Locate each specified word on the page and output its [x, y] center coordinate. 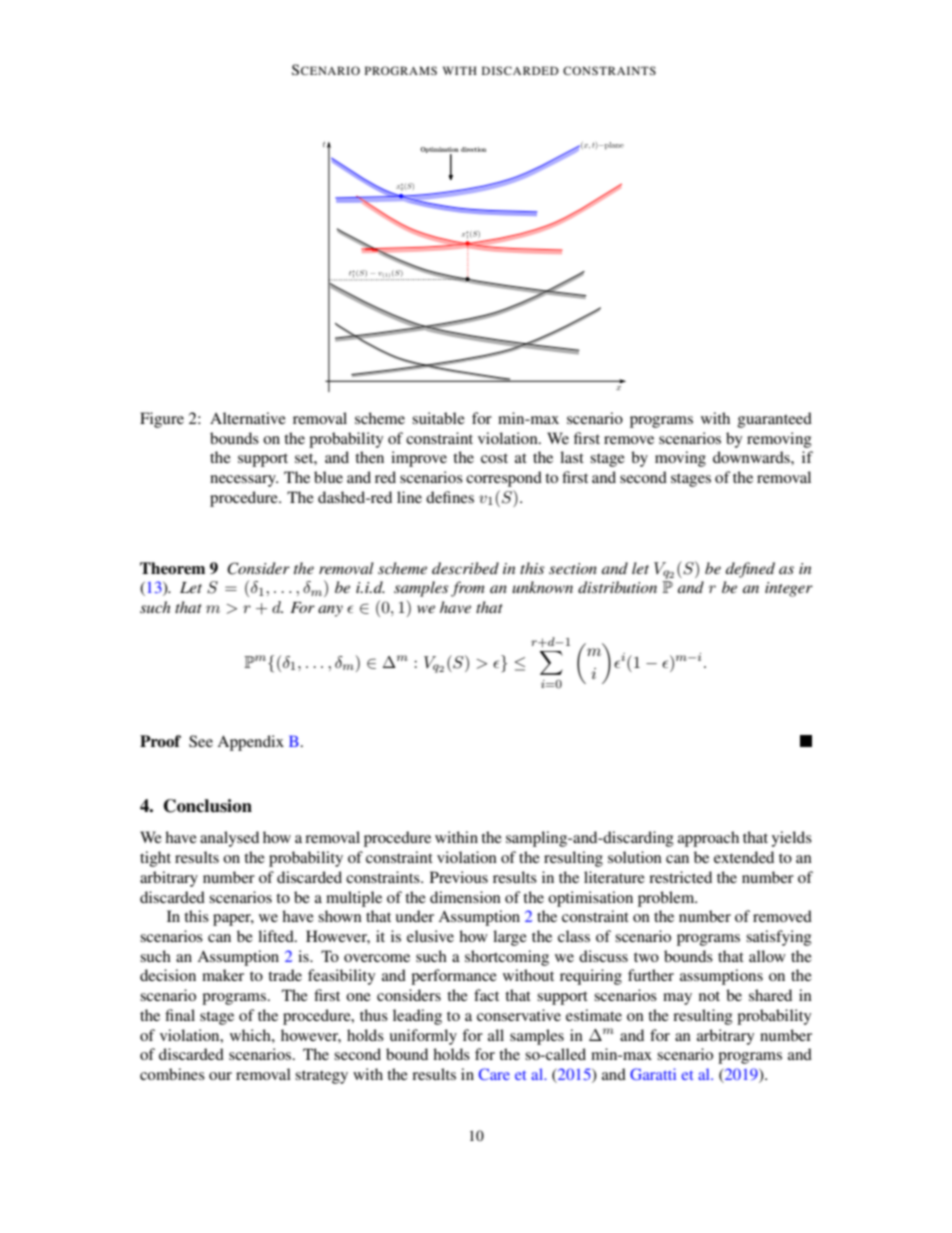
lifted [277, 936]
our [220, 1076]
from [468, 589]
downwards [752, 457]
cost [494, 458]
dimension [465, 897]
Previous [459, 877]
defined [750, 570]
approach [708, 839]
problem [667, 899]
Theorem [172, 568]
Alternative [248, 418]
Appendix [250, 743]
